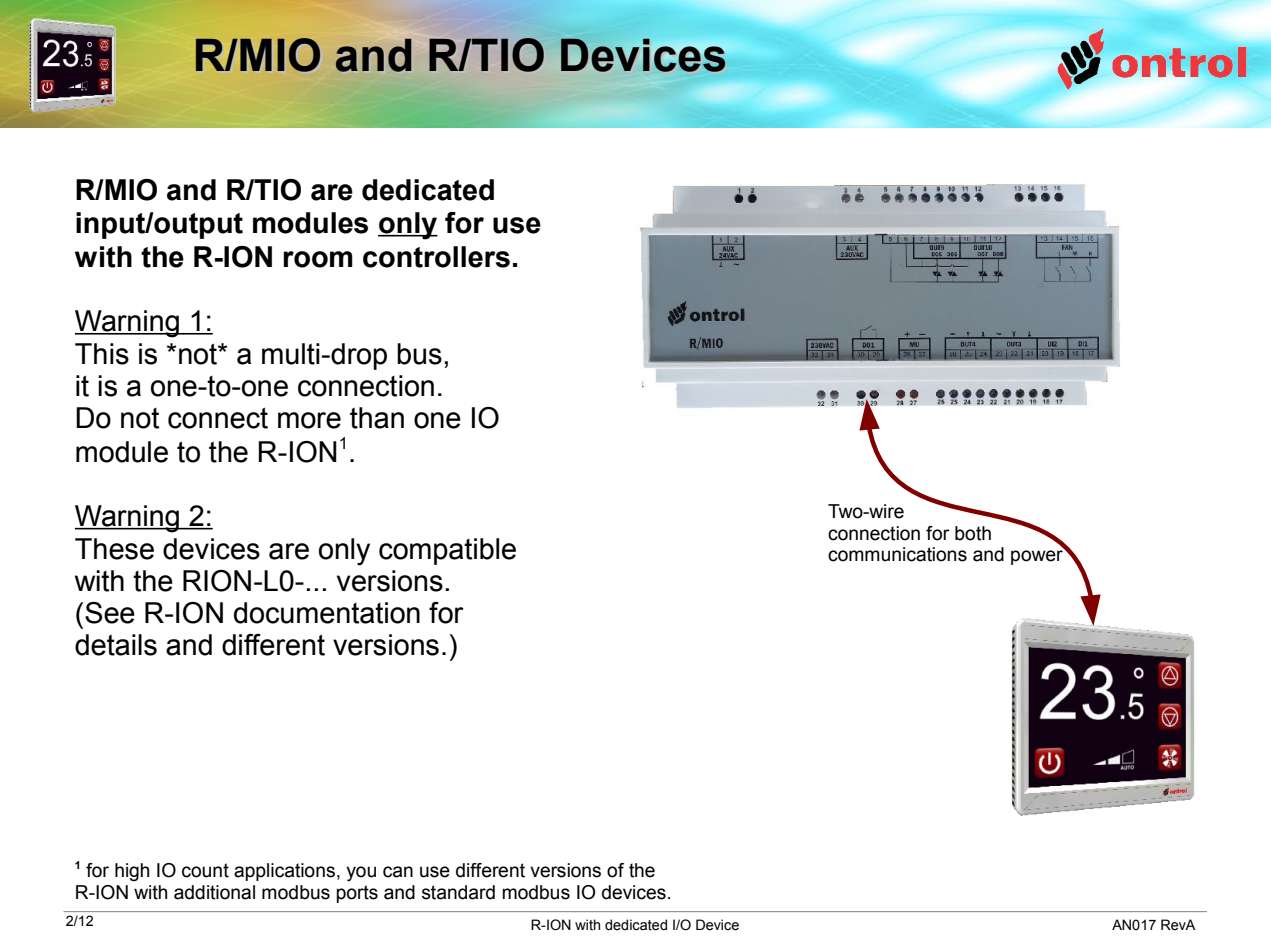  I want to click on compatible, so click(447, 551).
